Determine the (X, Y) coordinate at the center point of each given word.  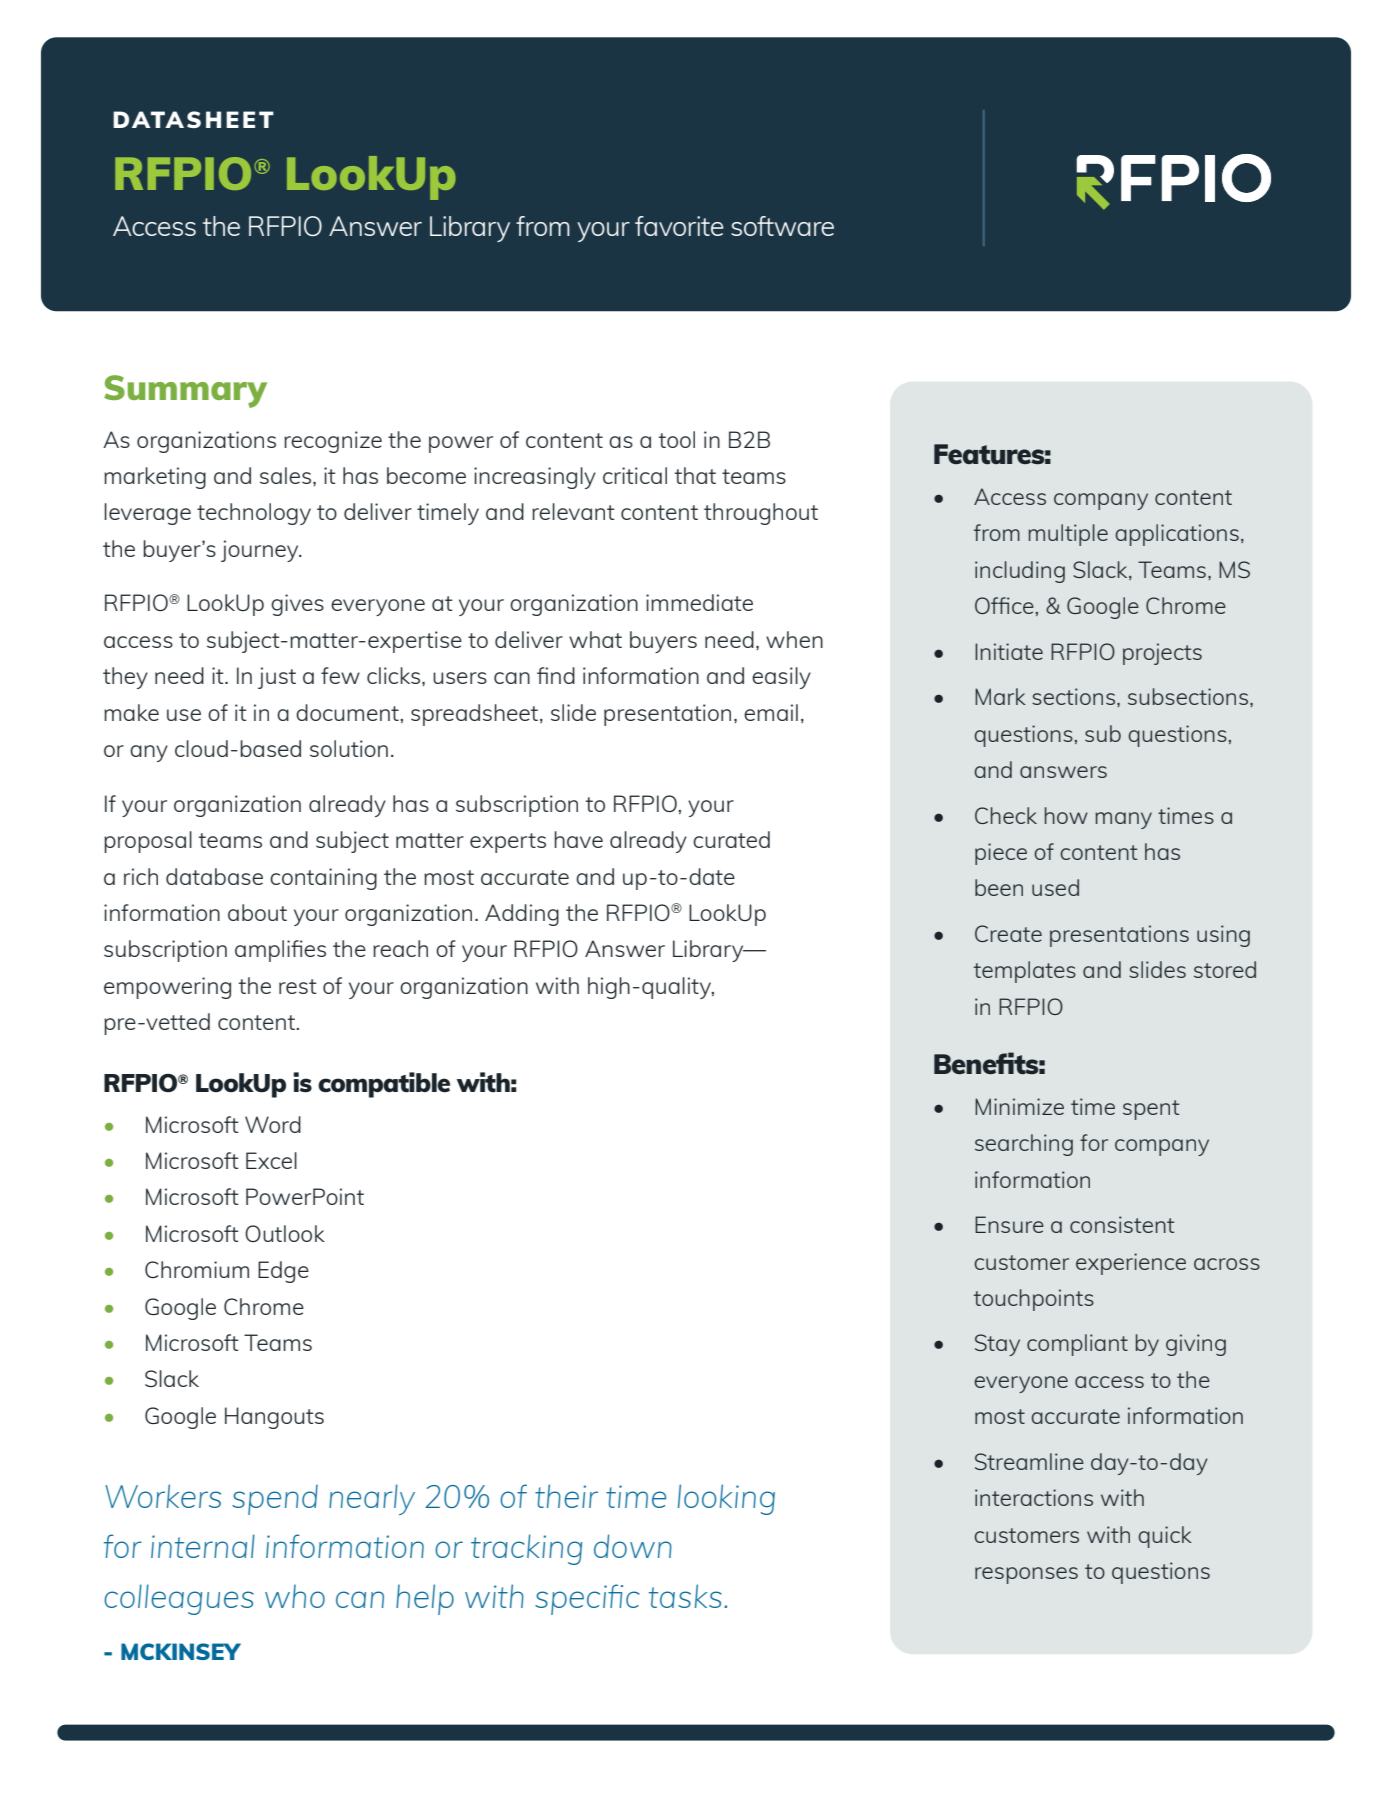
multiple (1068, 535)
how (1066, 815)
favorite (679, 226)
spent (1151, 1110)
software (782, 226)
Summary (185, 391)
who (295, 1596)
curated (731, 839)
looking (726, 1499)
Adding (522, 915)
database (214, 876)
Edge (283, 1272)
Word (273, 1124)
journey (261, 551)
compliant (1077, 1345)
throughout (761, 514)
